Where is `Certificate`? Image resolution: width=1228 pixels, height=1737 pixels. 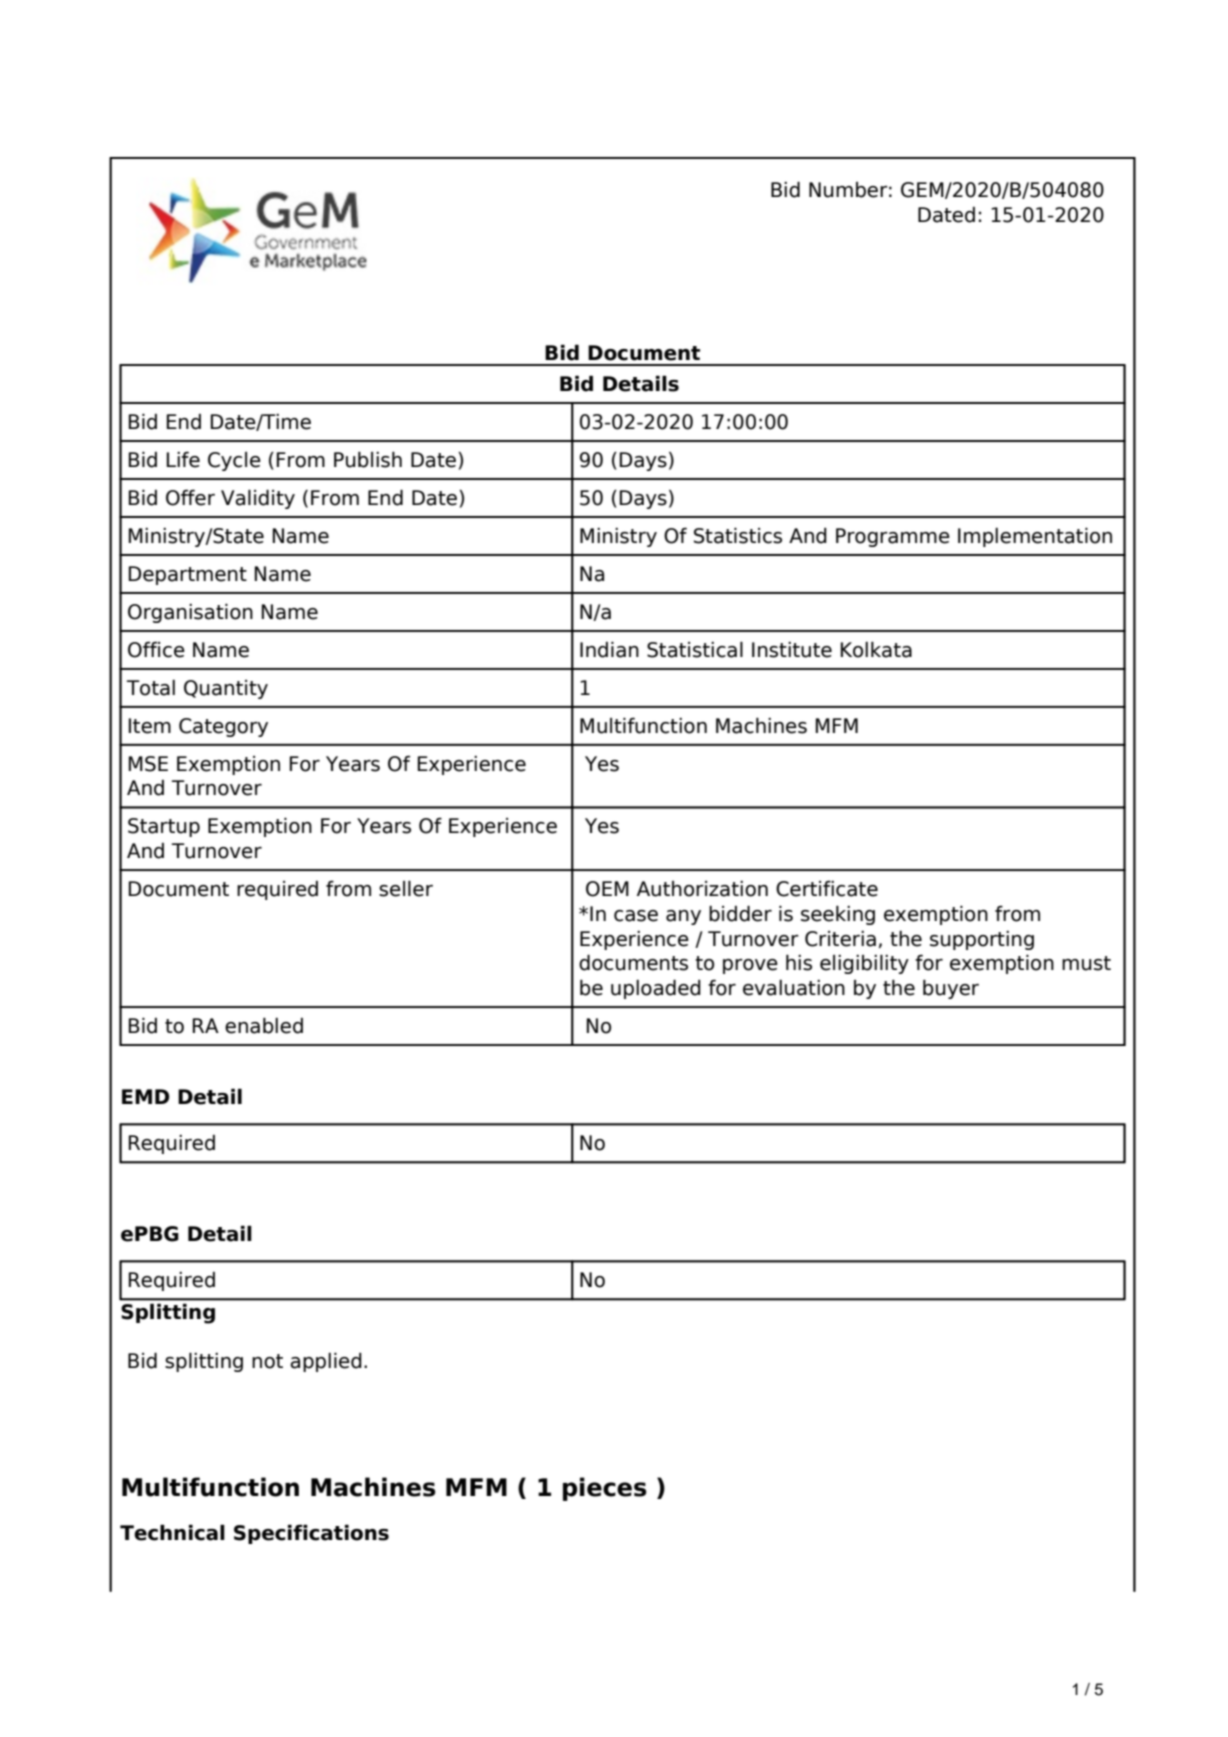
Certificate is located at coordinates (827, 888).
